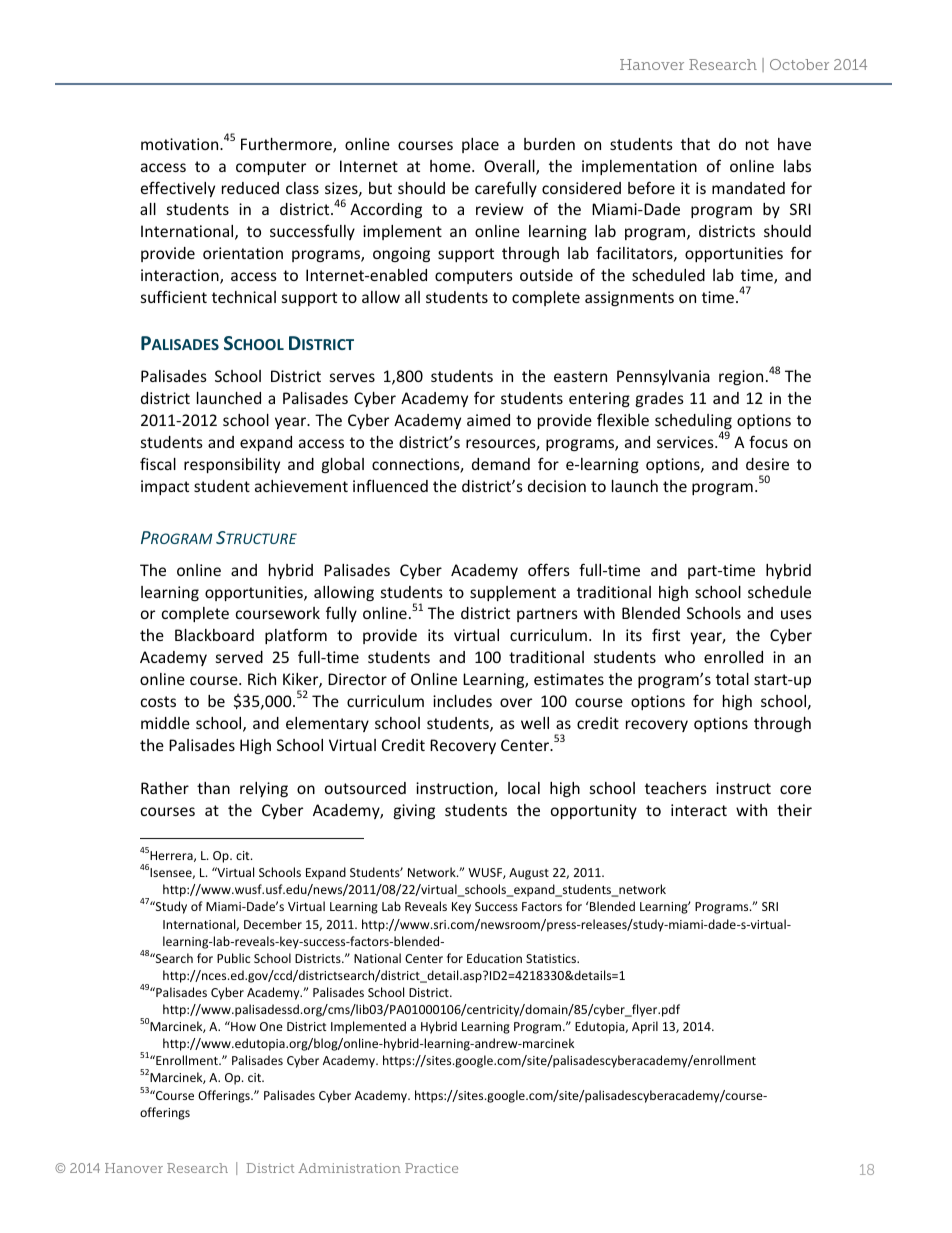 Image resolution: width=952 pixels, height=1233 pixels. I want to click on assignments, so click(629, 298).
